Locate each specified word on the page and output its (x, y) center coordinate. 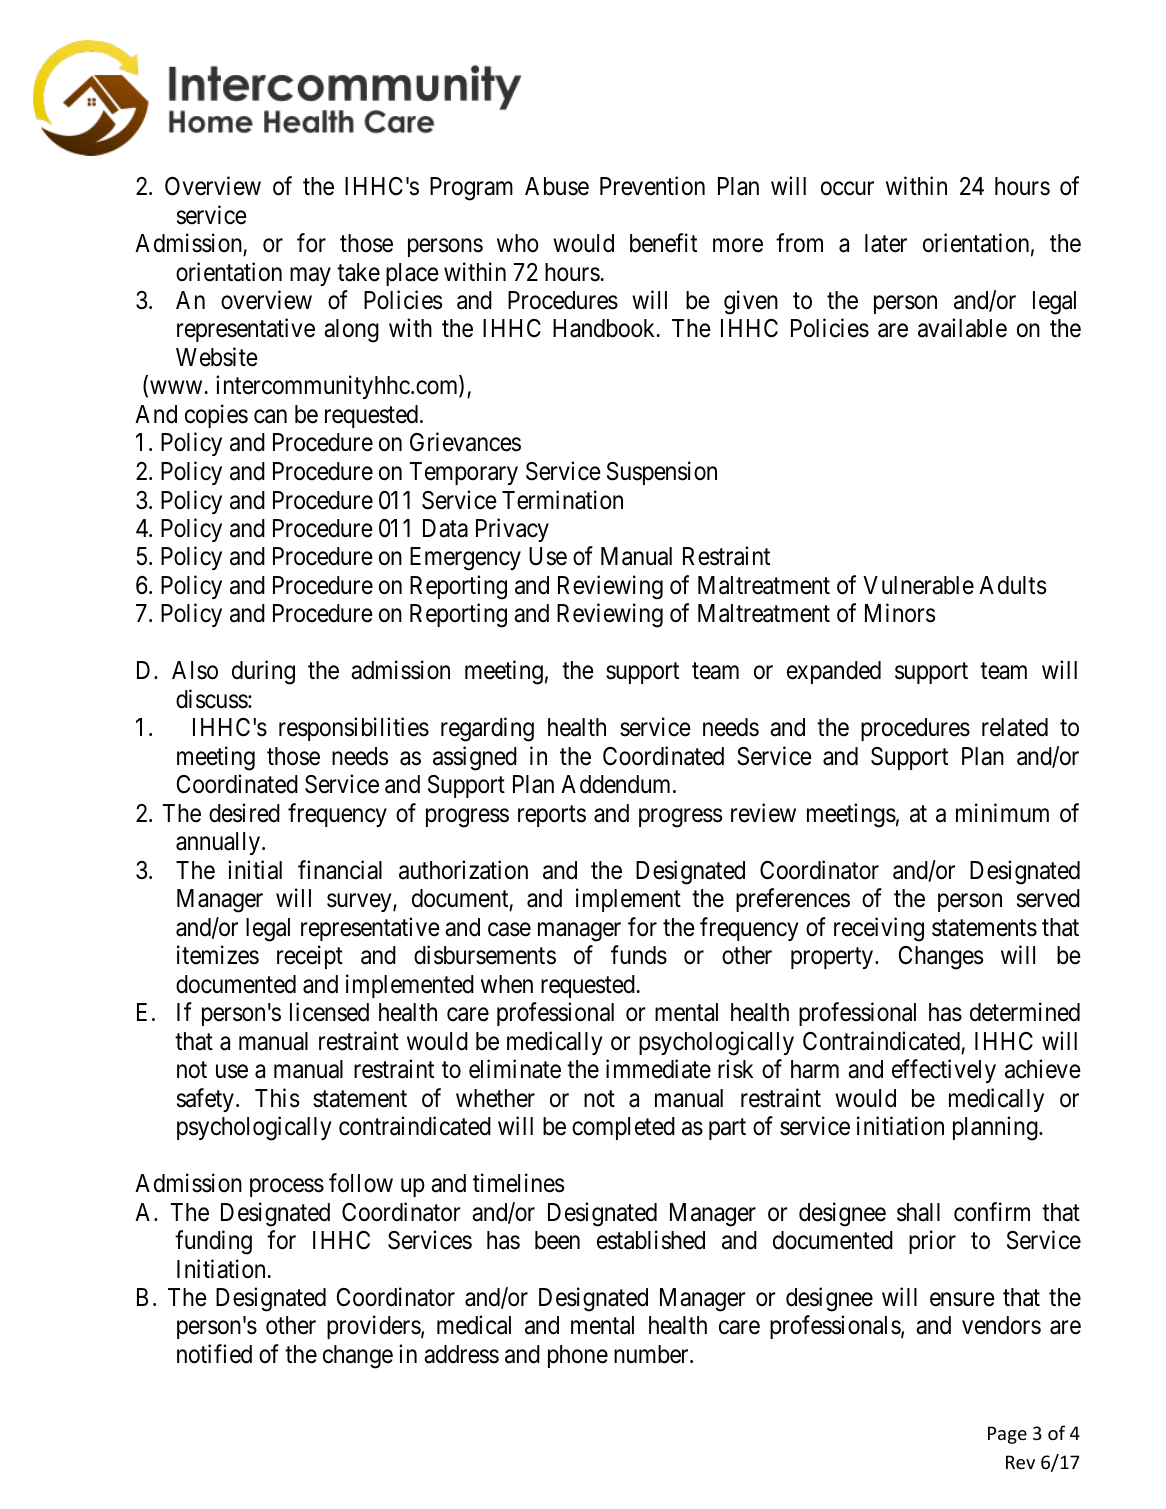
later (886, 243)
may (310, 276)
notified (214, 1354)
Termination (562, 500)
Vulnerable (918, 585)
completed (623, 1128)
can (270, 417)
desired (244, 813)
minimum (1002, 812)
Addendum (617, 784)
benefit (663, 243)
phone (578, 1356)
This (277, 1098)
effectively (944, 1071)
